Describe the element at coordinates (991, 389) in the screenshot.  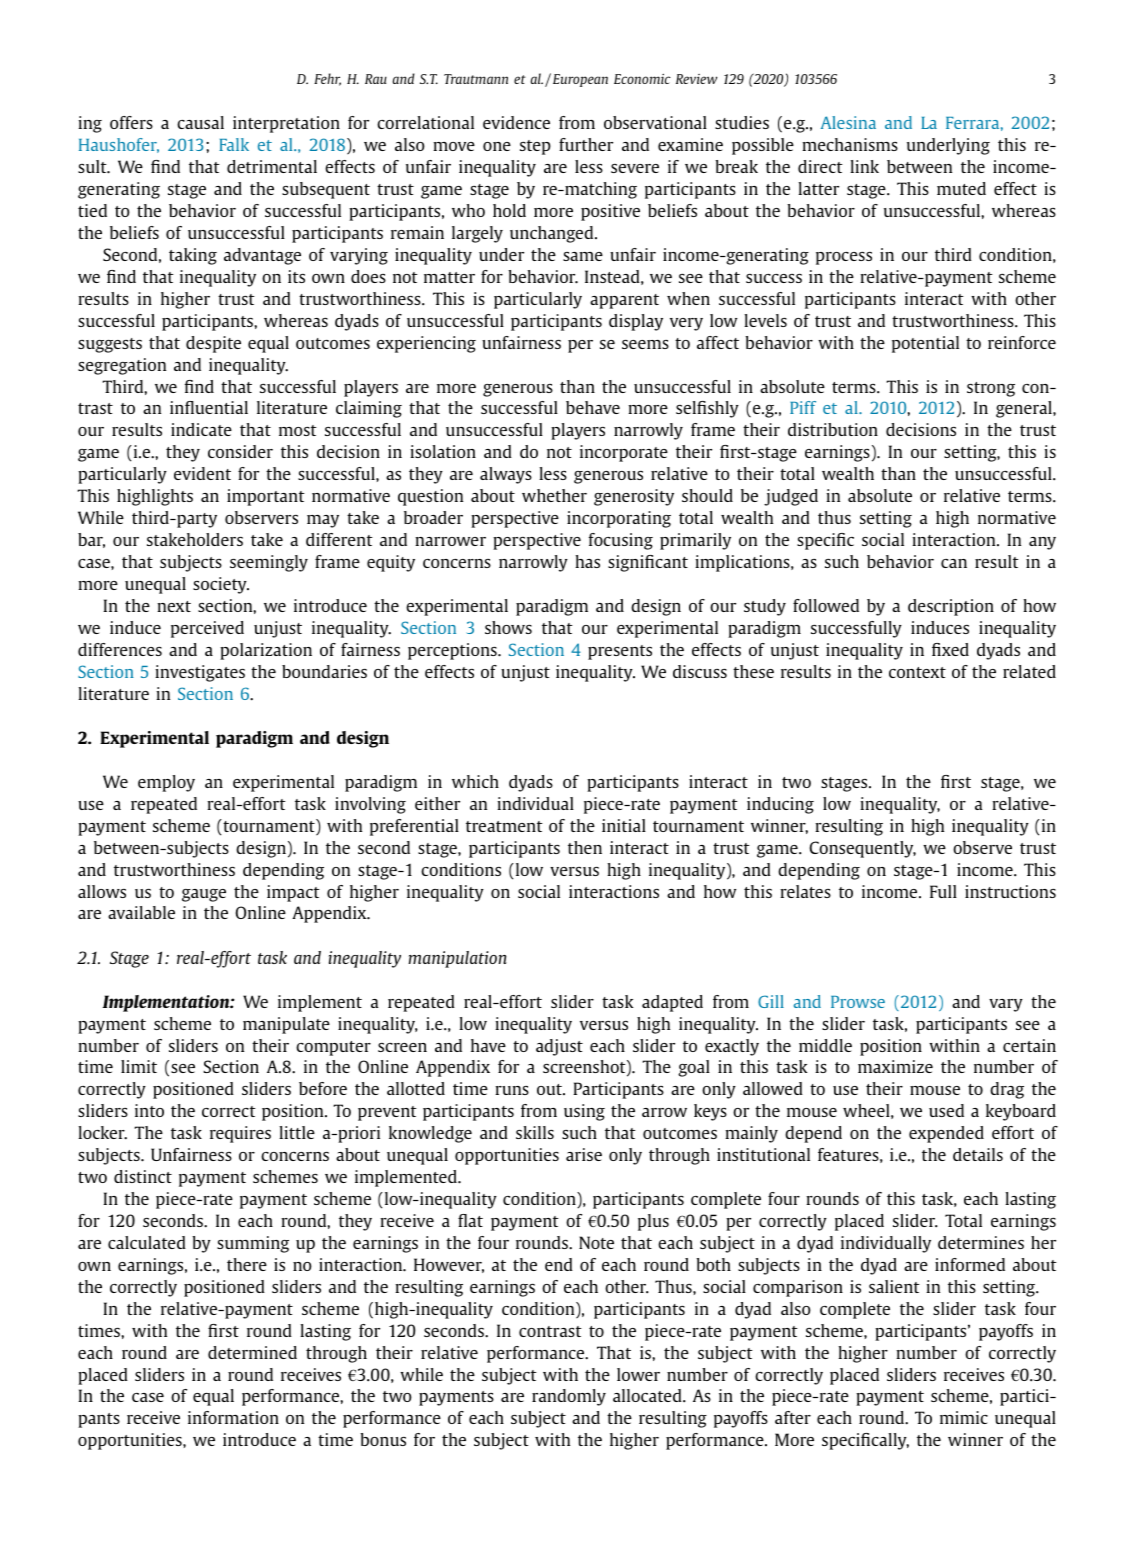
I see `strong` at that location.
